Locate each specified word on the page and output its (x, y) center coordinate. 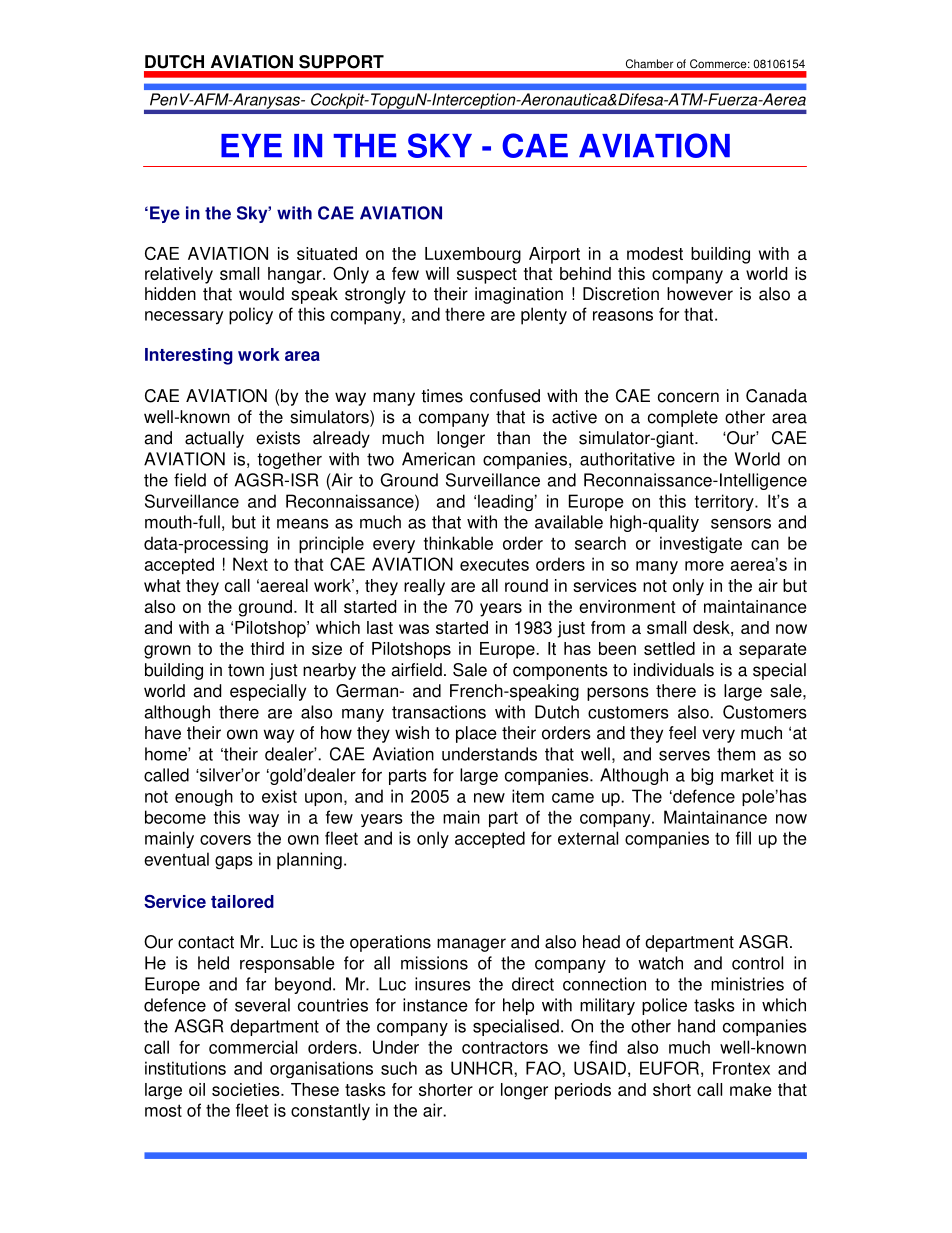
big (702, 776)
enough (204, 797)
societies (247, 1089)
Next (250, 564)
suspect (487, 276)
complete (683, 418)
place (476, 734)
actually (214, 439)
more (704, 566)
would (261, 294)
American (438, 459)
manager (471, 945)
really (424, 587)
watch (660, 963)
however (700, 294)
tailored (242, 901)
